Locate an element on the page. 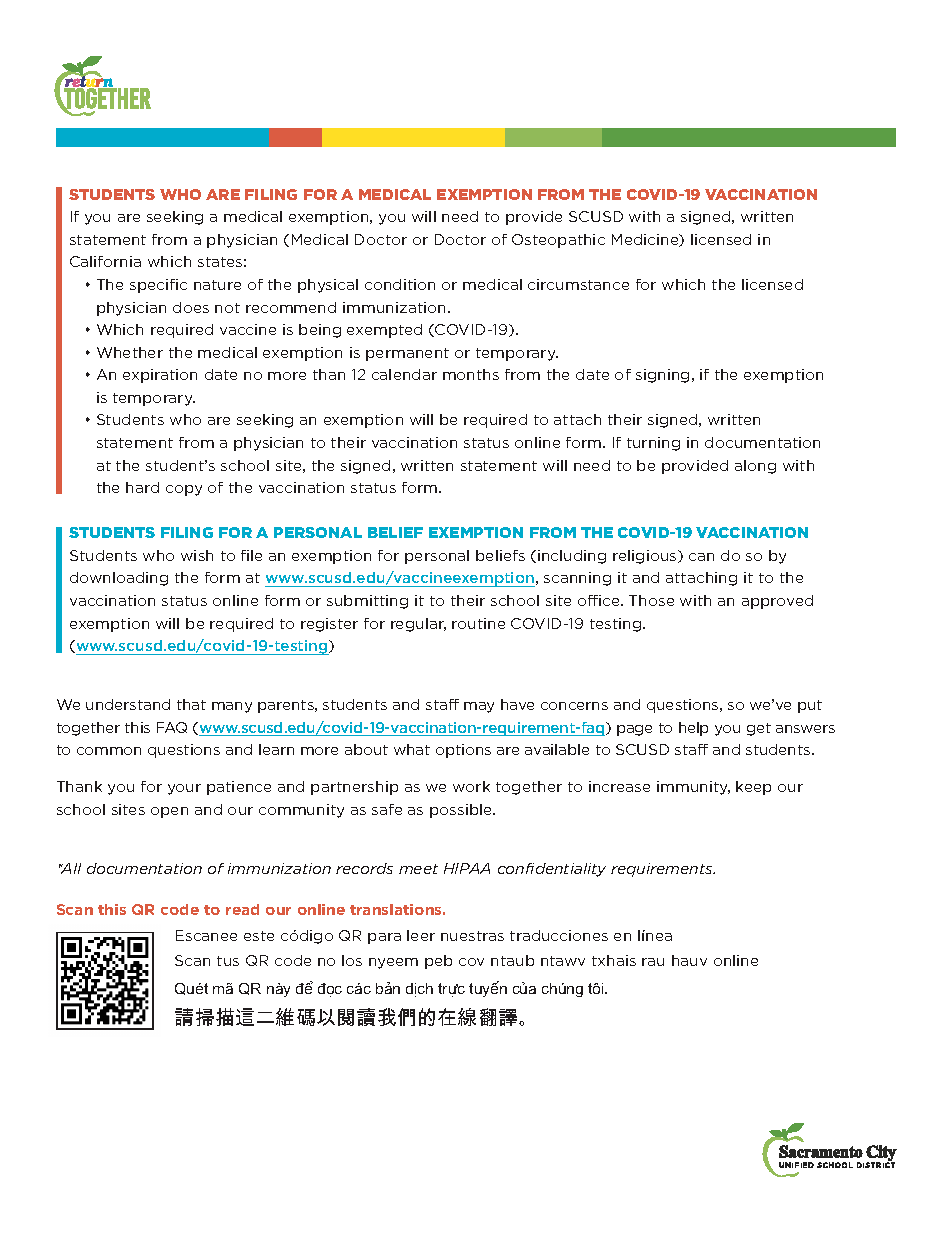 Image resolution: width=952 pixels, height=1233 pixels. este is located at coordinates (259, 936).
